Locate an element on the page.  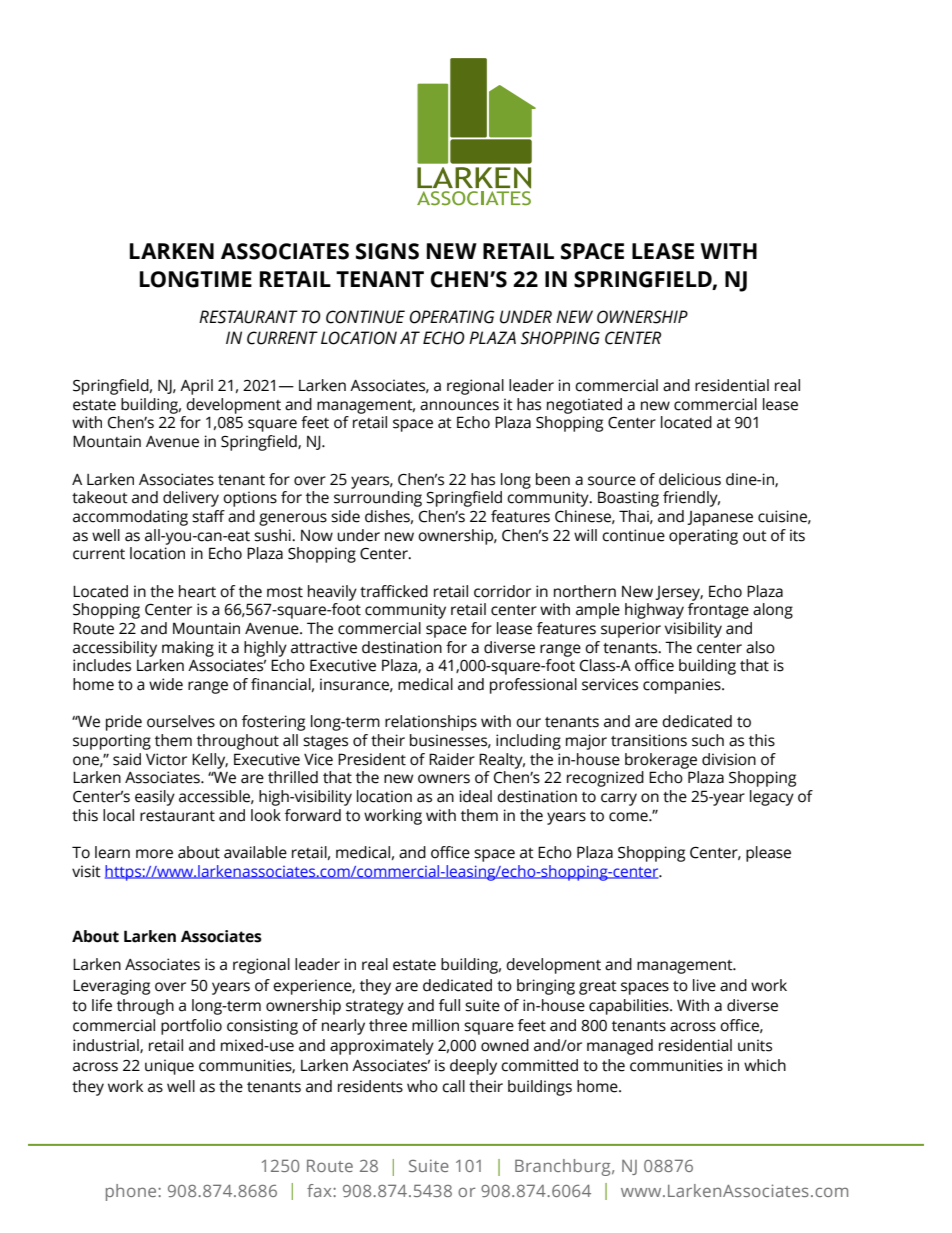
such is located at coordinates (708, 740).
